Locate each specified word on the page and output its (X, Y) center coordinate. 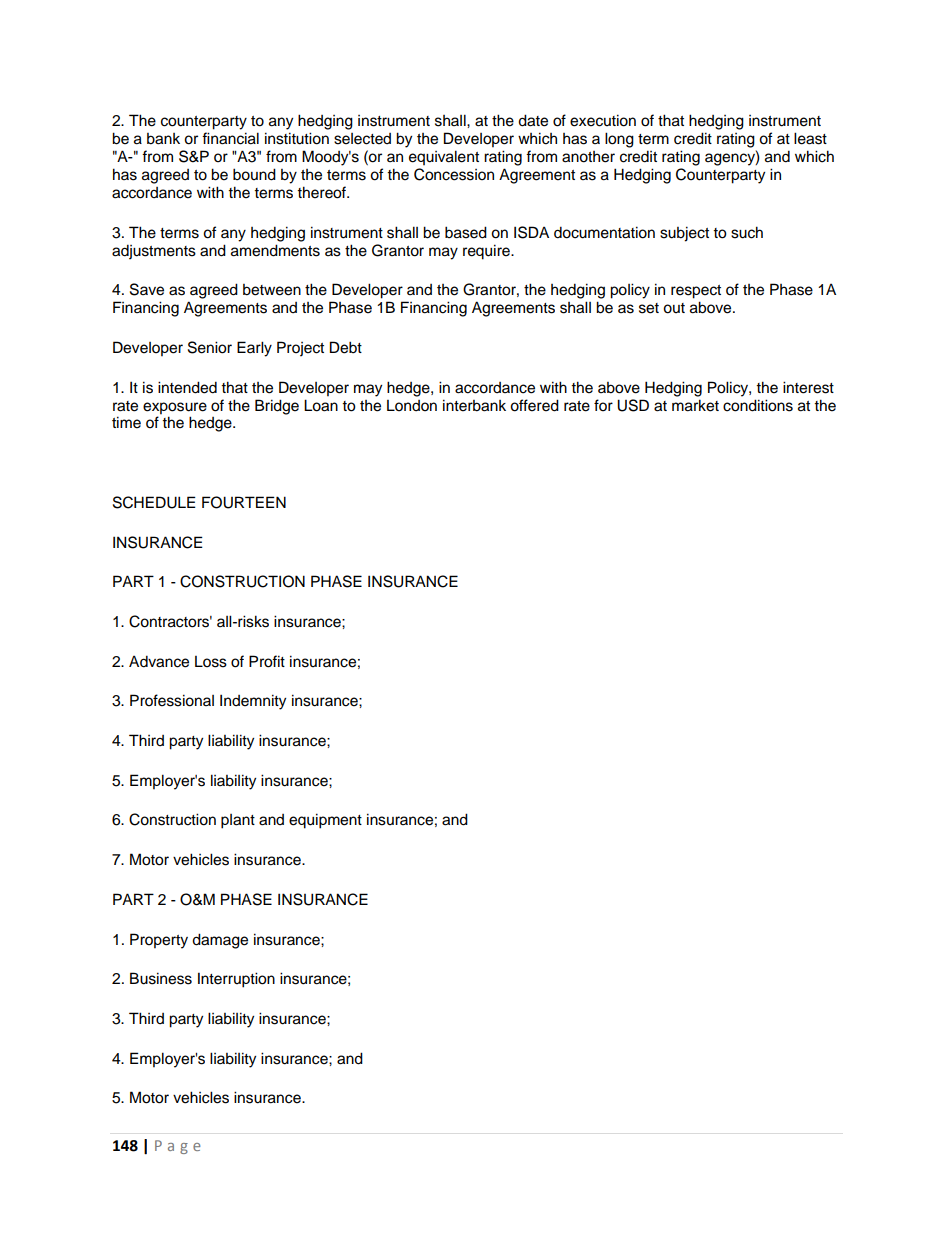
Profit (267, 661)
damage (220, 941)
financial (230, 138)
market (695, 405)
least (810, 138)
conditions (758, 405)
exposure (175, 408)
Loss (211, 662)
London (412, 406)
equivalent (444, 157)
